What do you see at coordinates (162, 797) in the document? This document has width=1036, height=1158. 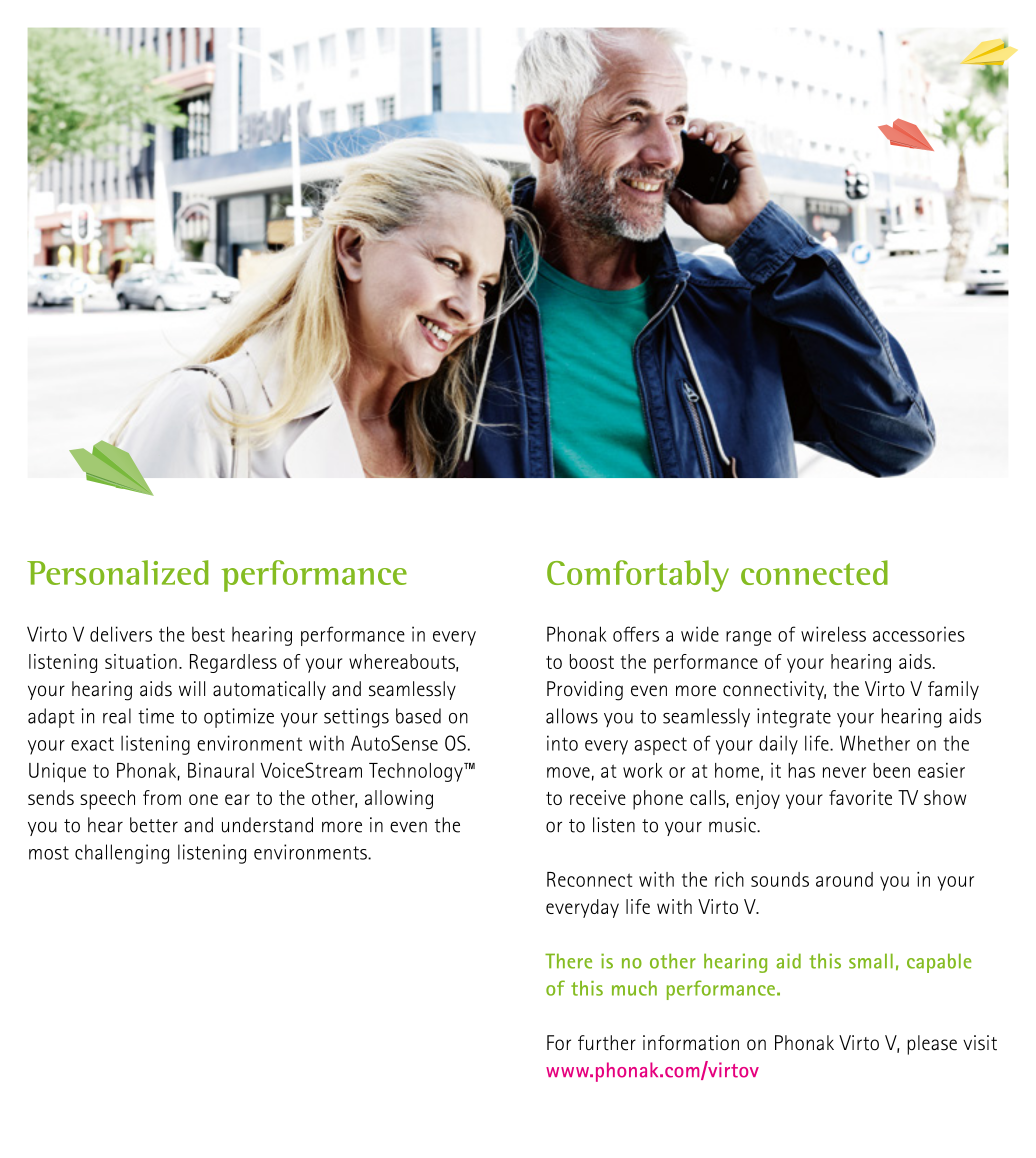 I see `from` at bounding box center [162, 797].
